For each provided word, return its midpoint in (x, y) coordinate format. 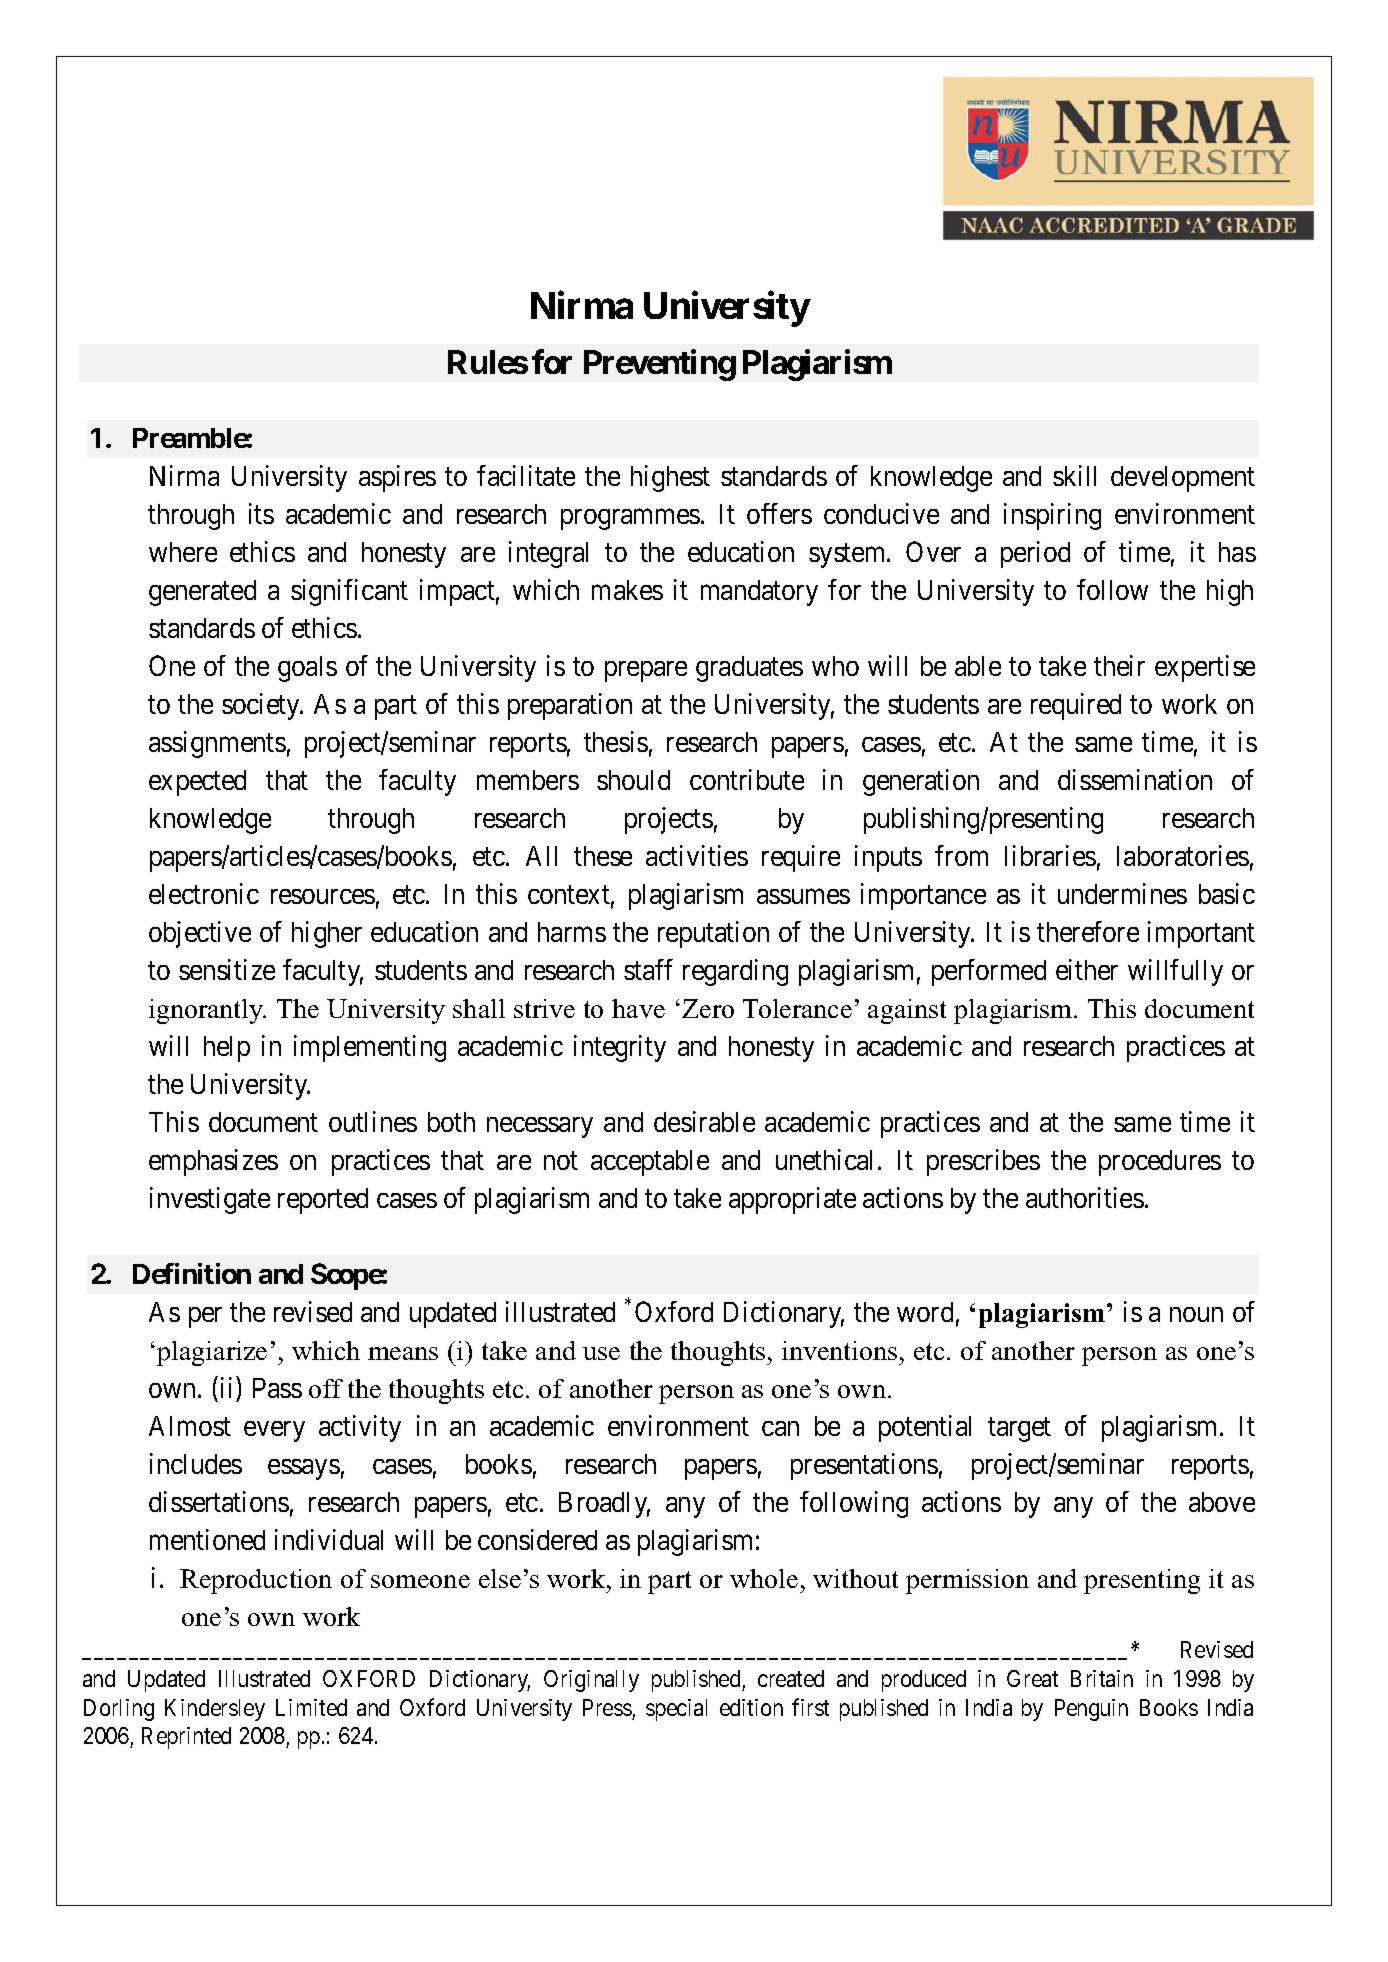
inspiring (1052, 516)
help (227, 1049)
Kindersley (215, 1710)
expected (197, 783)
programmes (630, 519)
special (676, 1710)
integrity (620, 1048)
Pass (277, 1388)
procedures (1160, 1163)
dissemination (1135, 779)
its (261, 513)
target (1019, 1430)
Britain (1102, 1678)
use (601, 1353)
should (633, 780)
